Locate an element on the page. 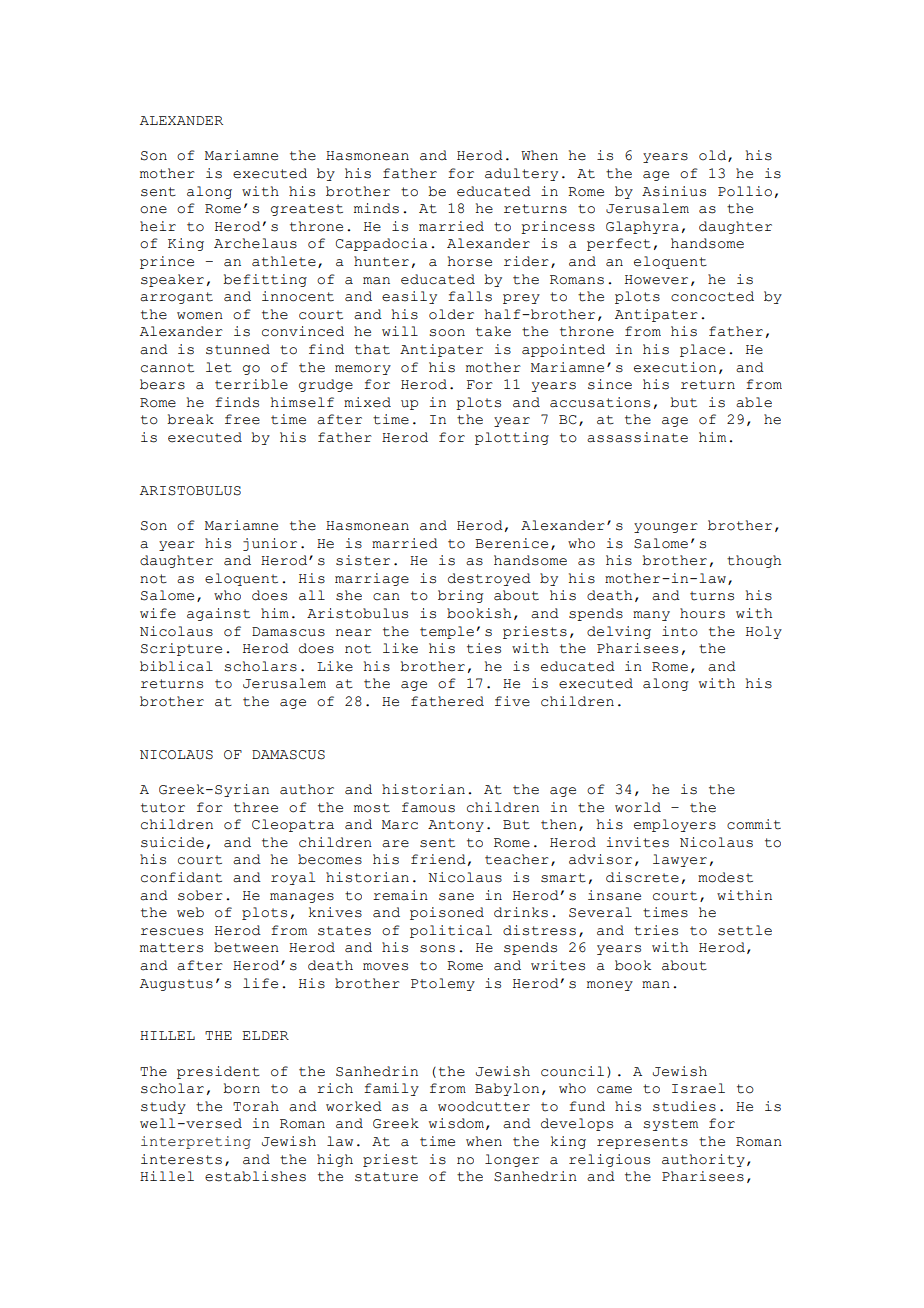 This page has width=924, height=1308. younger is located at coordinates (666, 528).
